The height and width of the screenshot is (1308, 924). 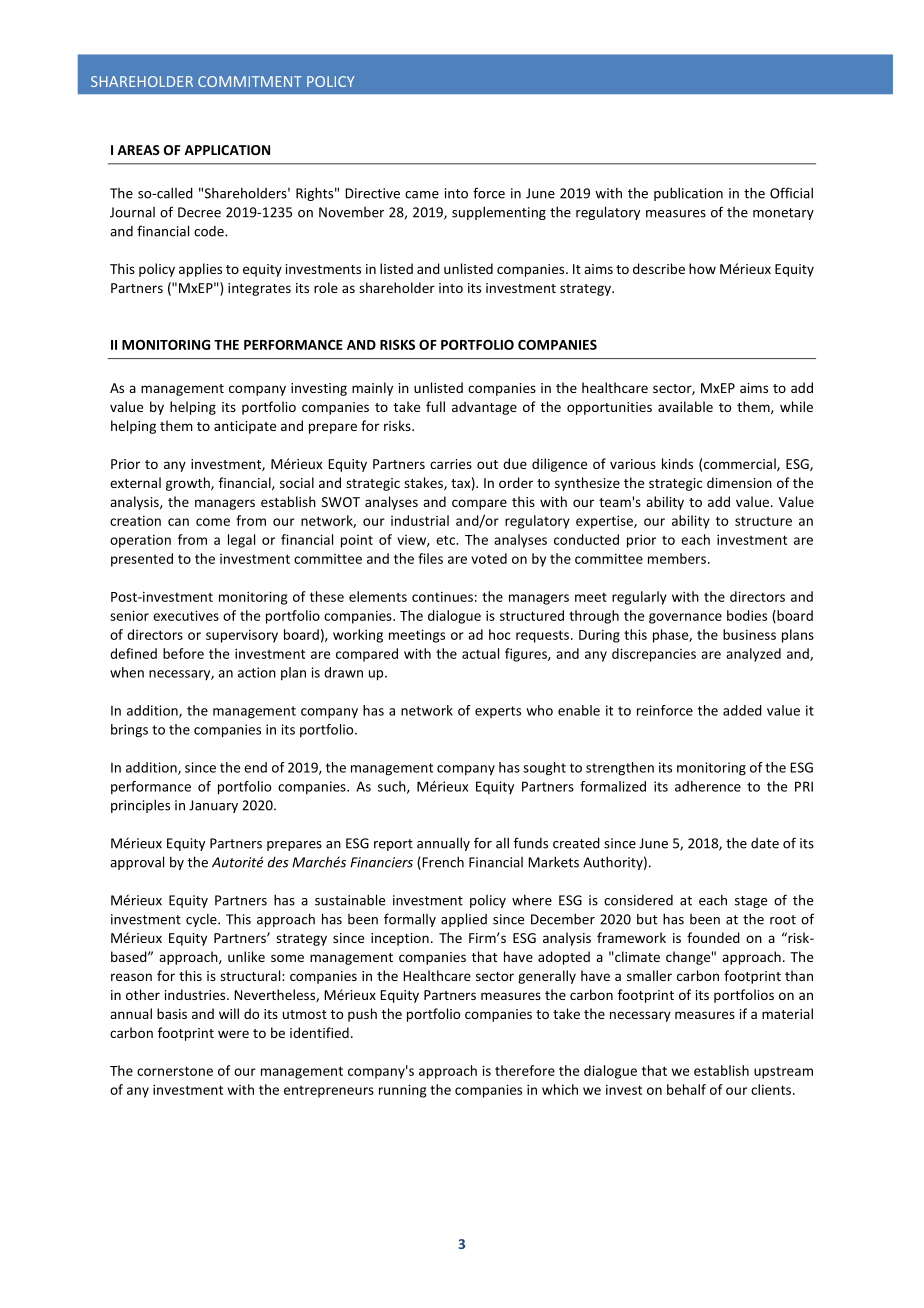 I want to click on continues, so click(x=442, y=596).
